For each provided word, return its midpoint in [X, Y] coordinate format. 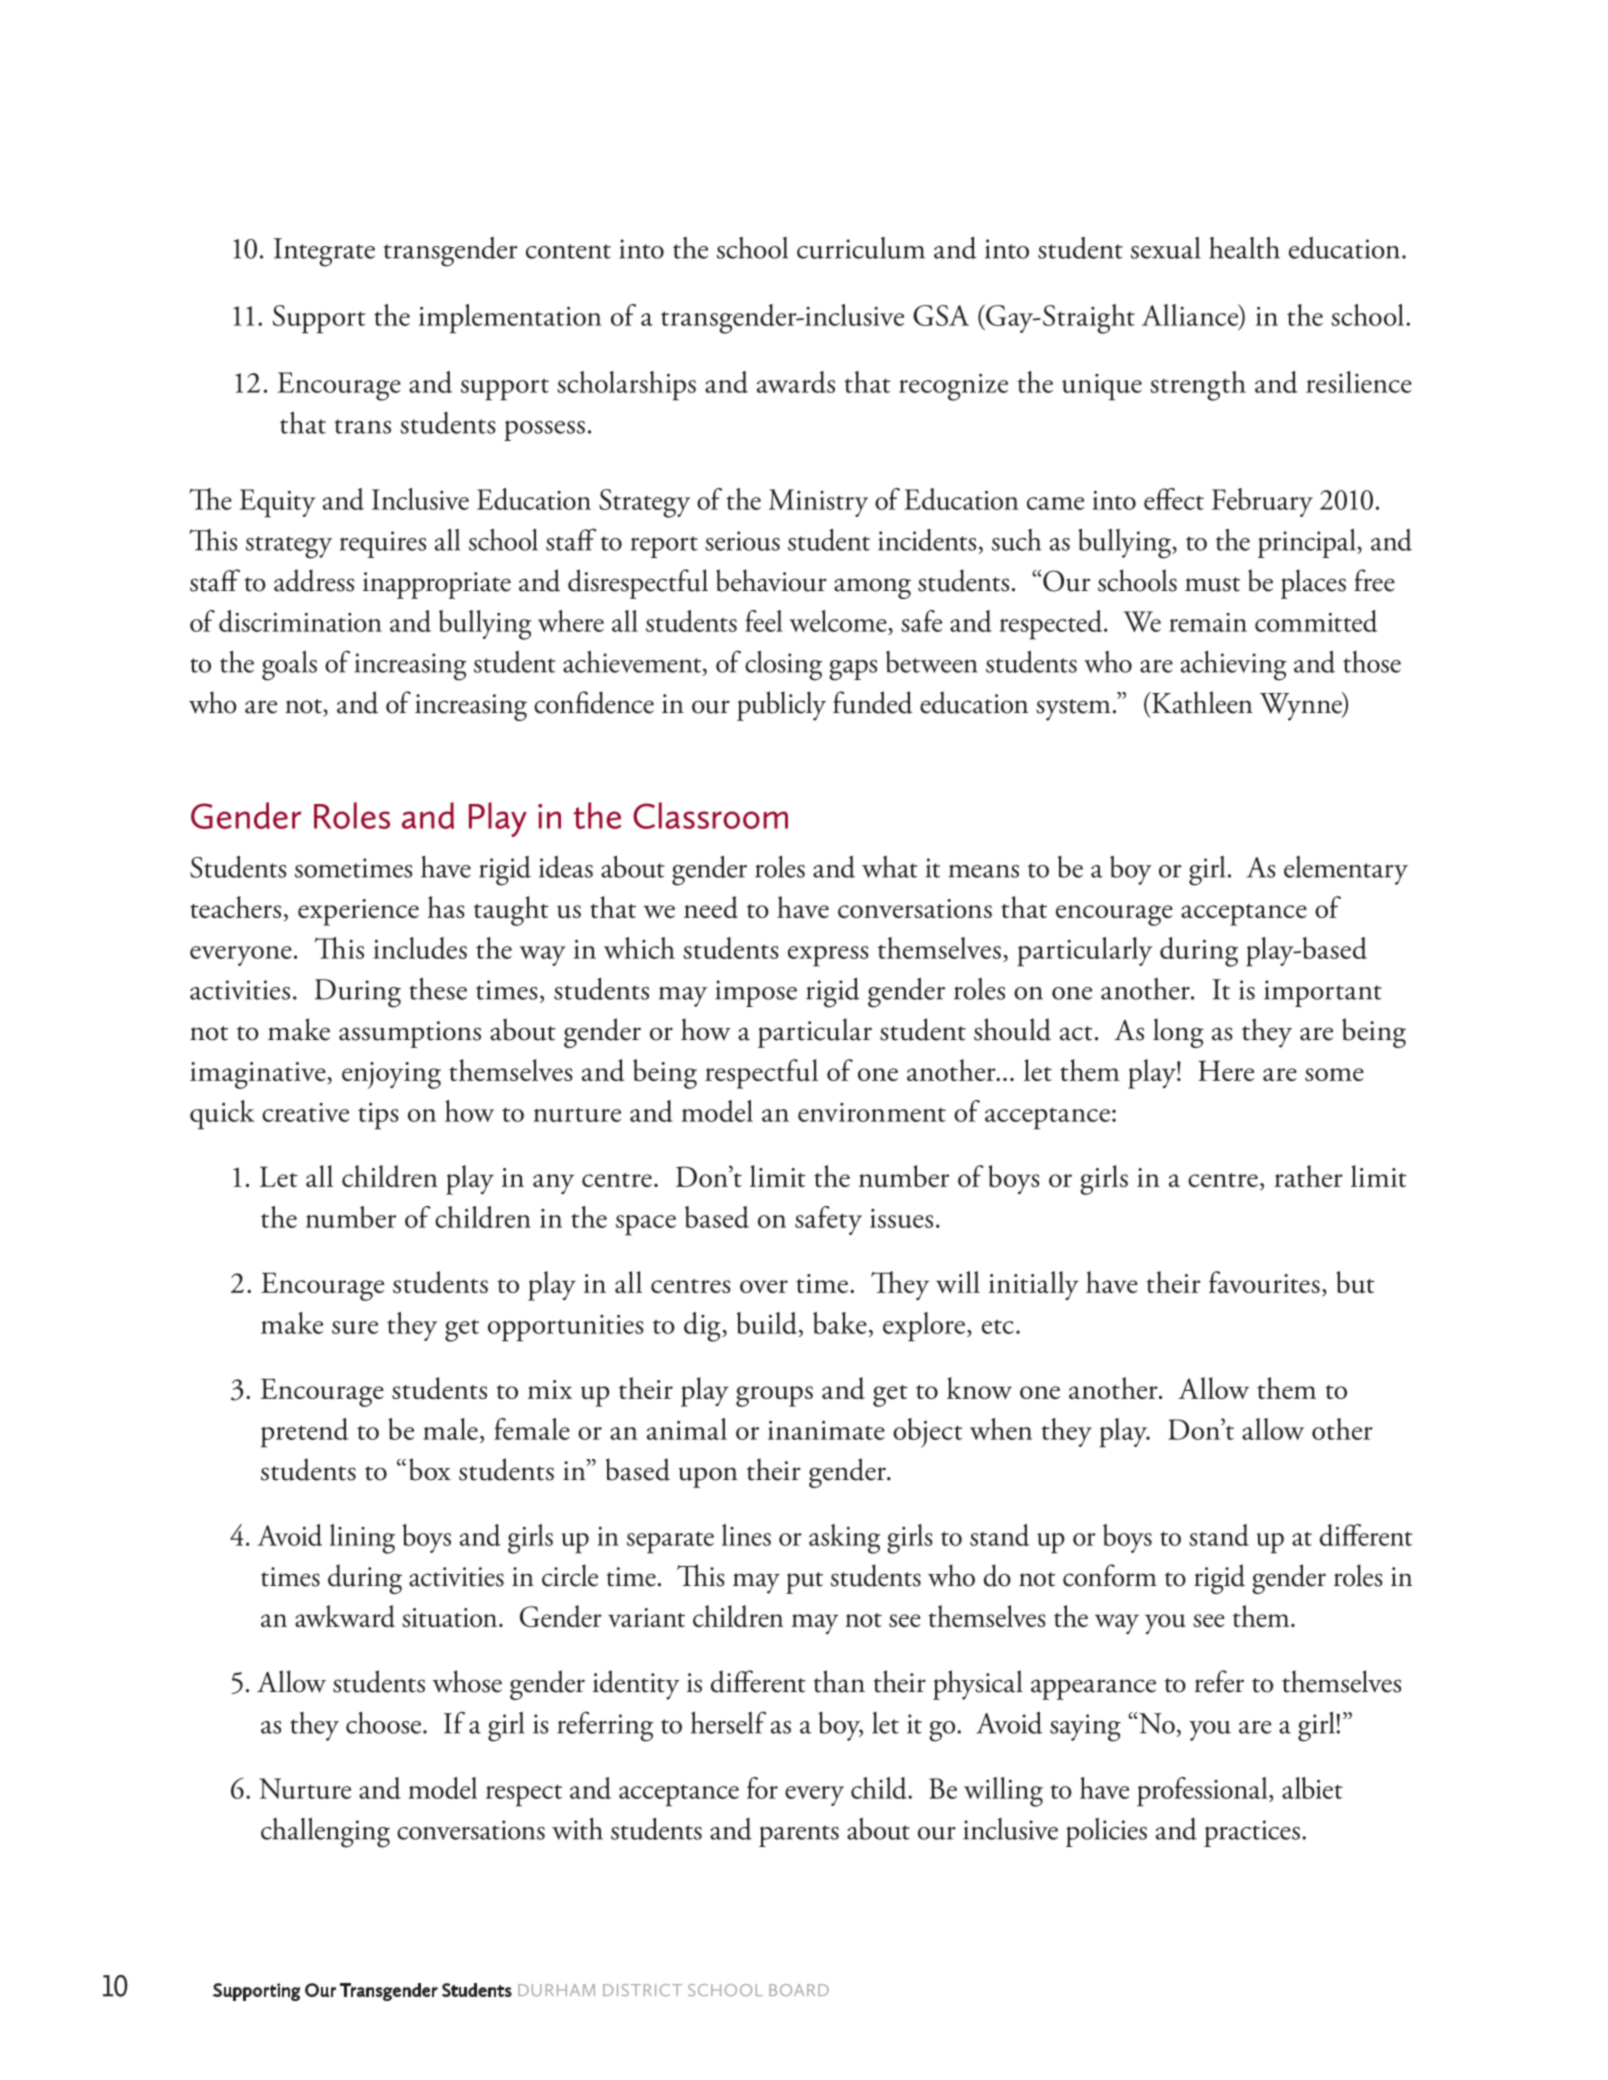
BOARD [799, 1990]
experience [358, 912]
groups [774, 1396]
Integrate [324, 252]
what [890, 867]
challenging [325, 1833]
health [1244, 248]
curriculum [861, 248]
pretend [305, 1433]
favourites [1264, 1282]
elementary [1346, 870]
